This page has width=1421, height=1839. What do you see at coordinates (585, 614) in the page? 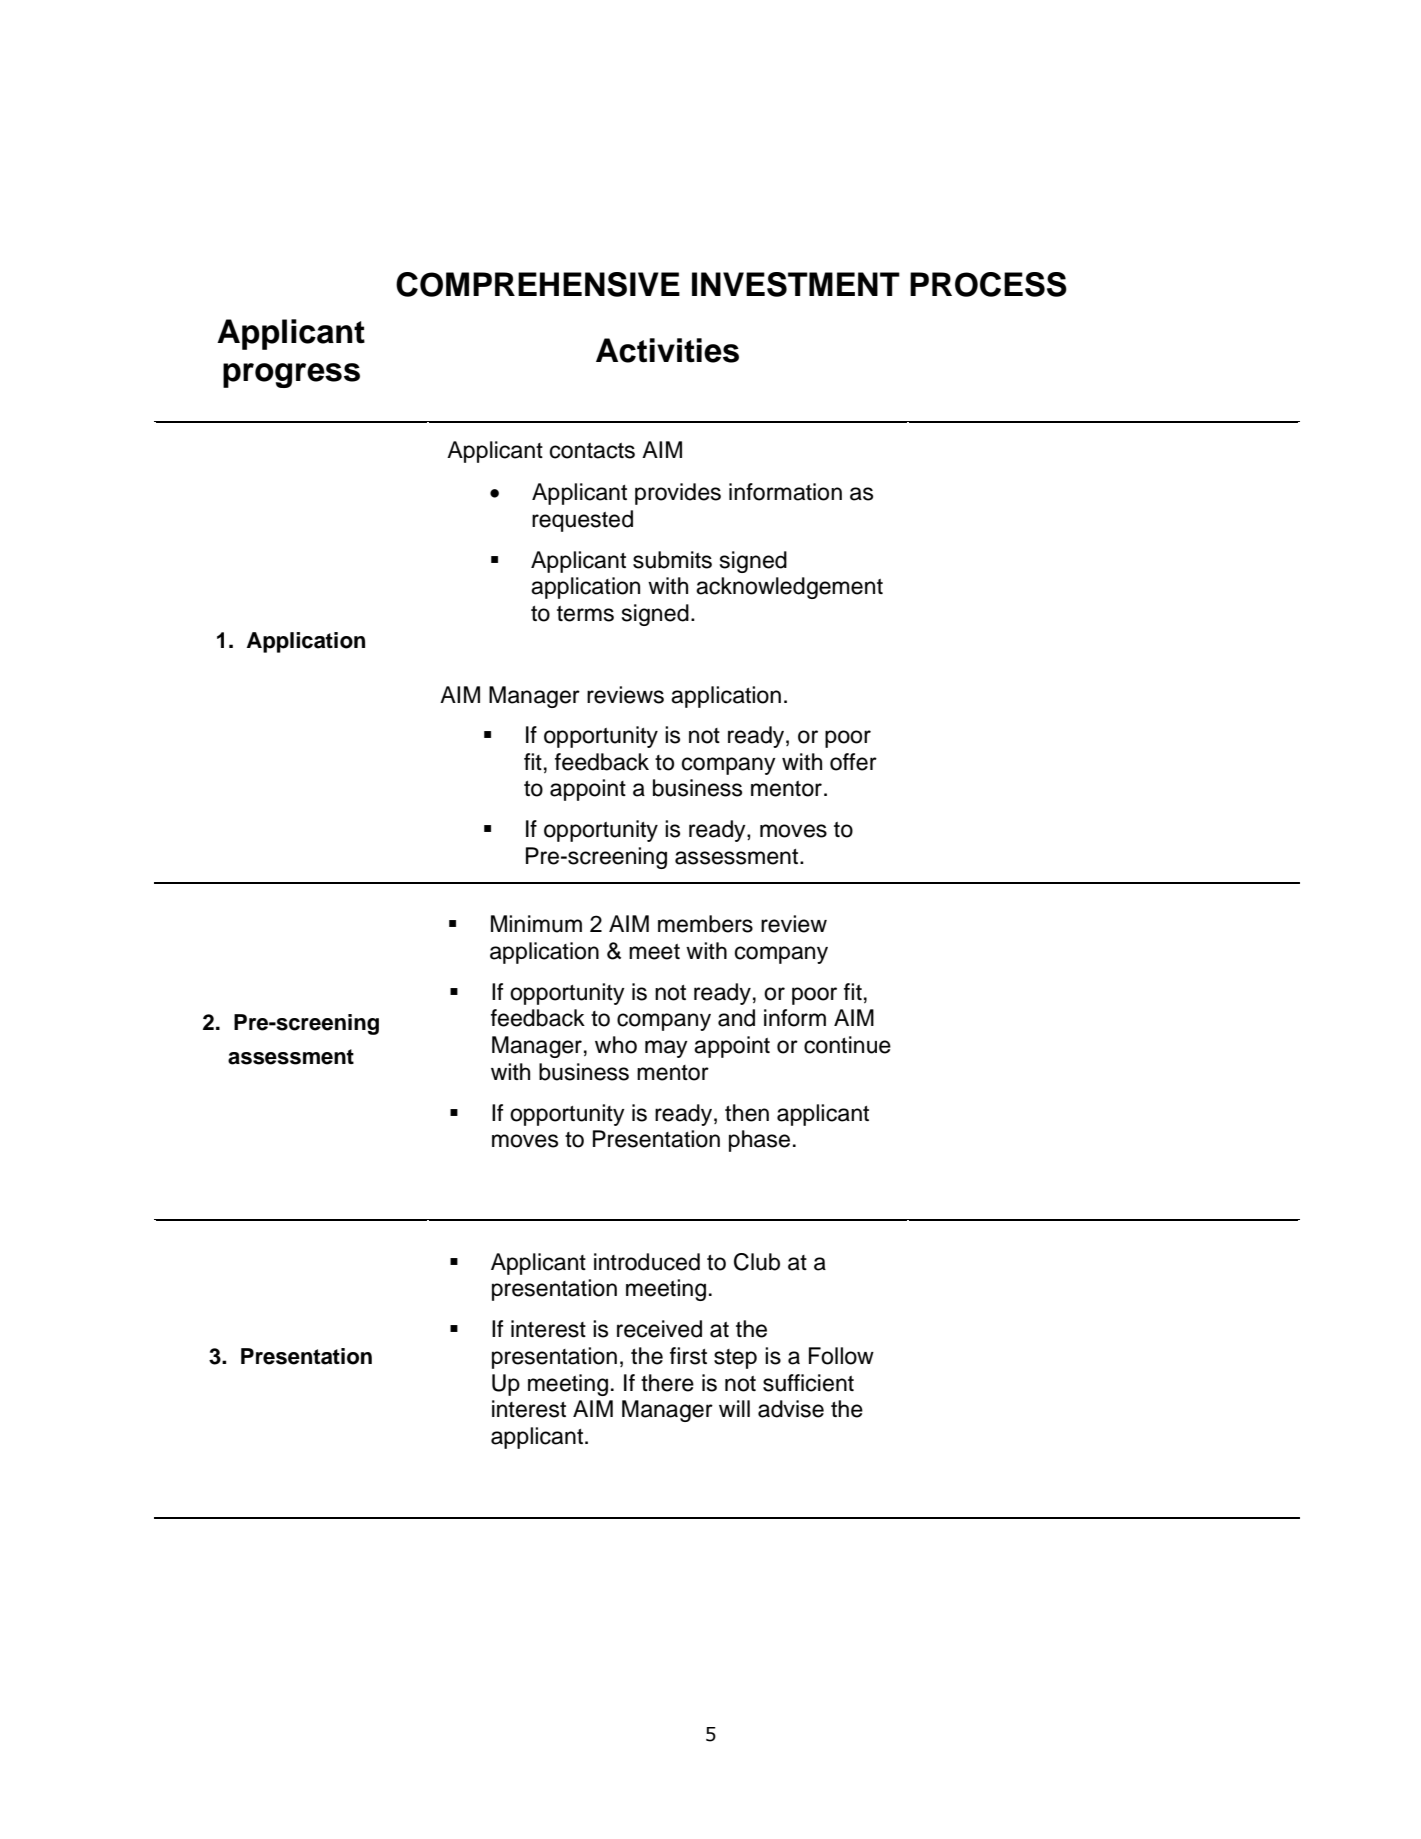
I see `terms` at bounding box center [585, 614].
